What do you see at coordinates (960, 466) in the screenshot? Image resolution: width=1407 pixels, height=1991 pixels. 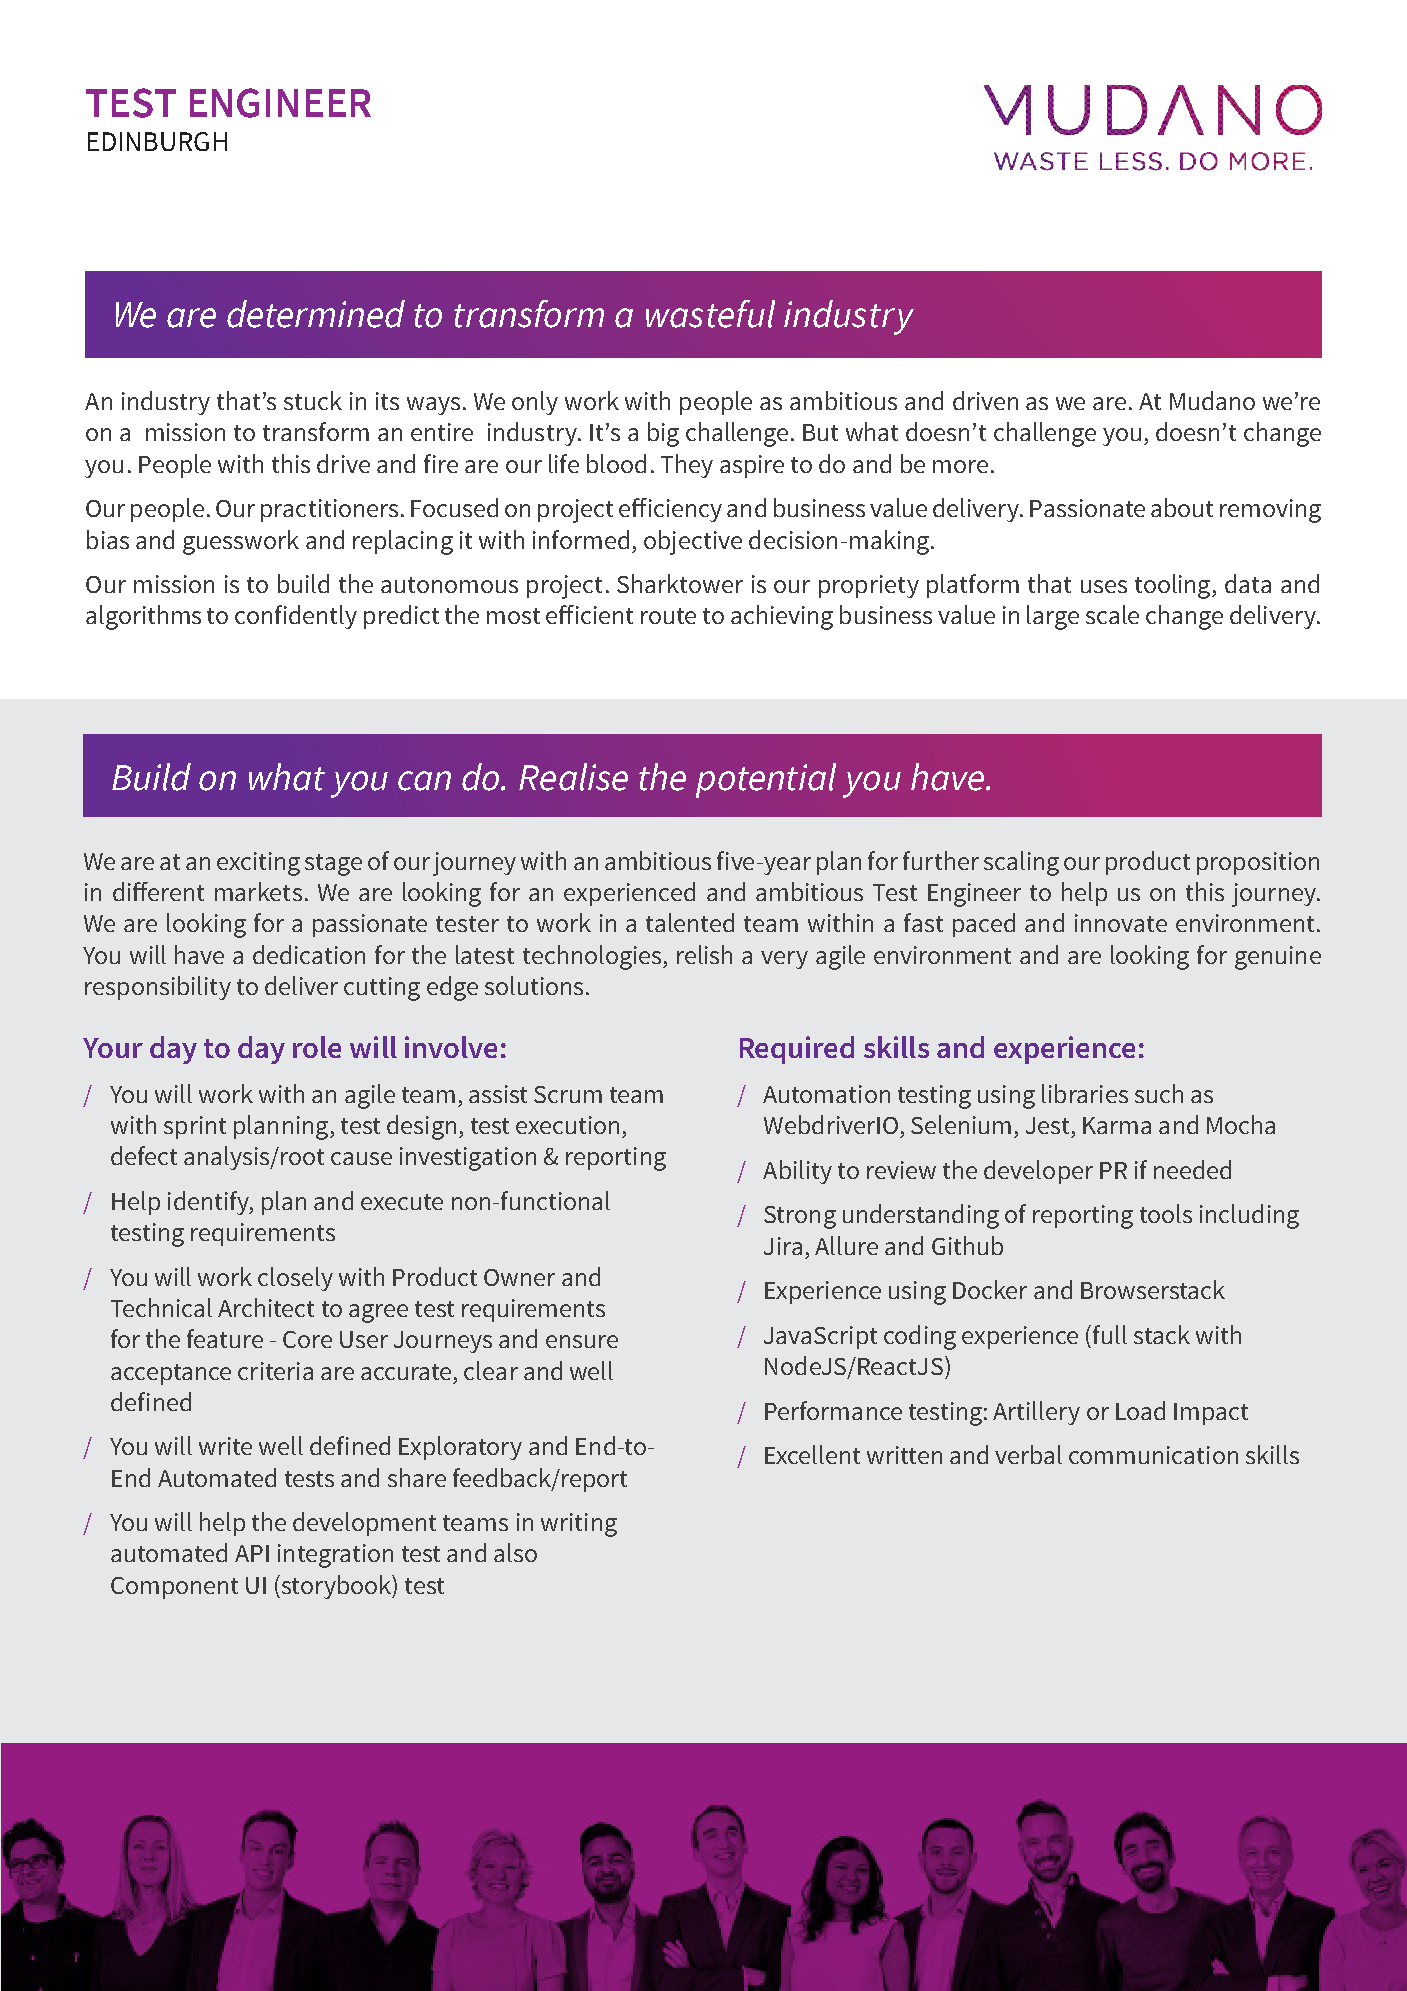 I see `more` at bounding box center [960, 466].
